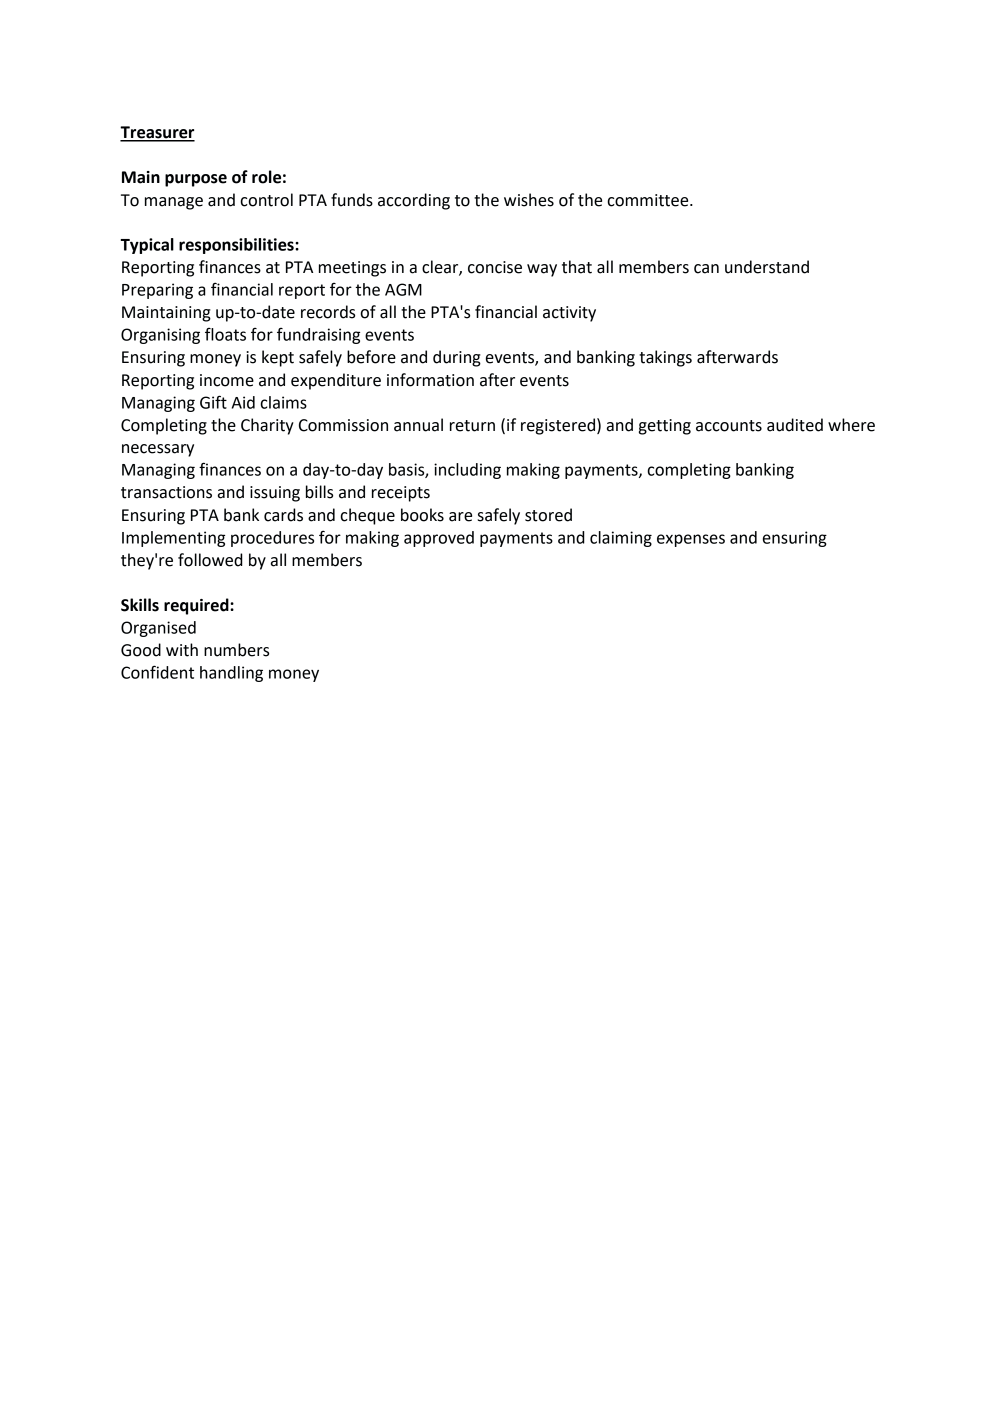 The image size is (998, 1411). Describe the element at coordinates (691, 540) in the screenshot. I see `expenses` at that location.
